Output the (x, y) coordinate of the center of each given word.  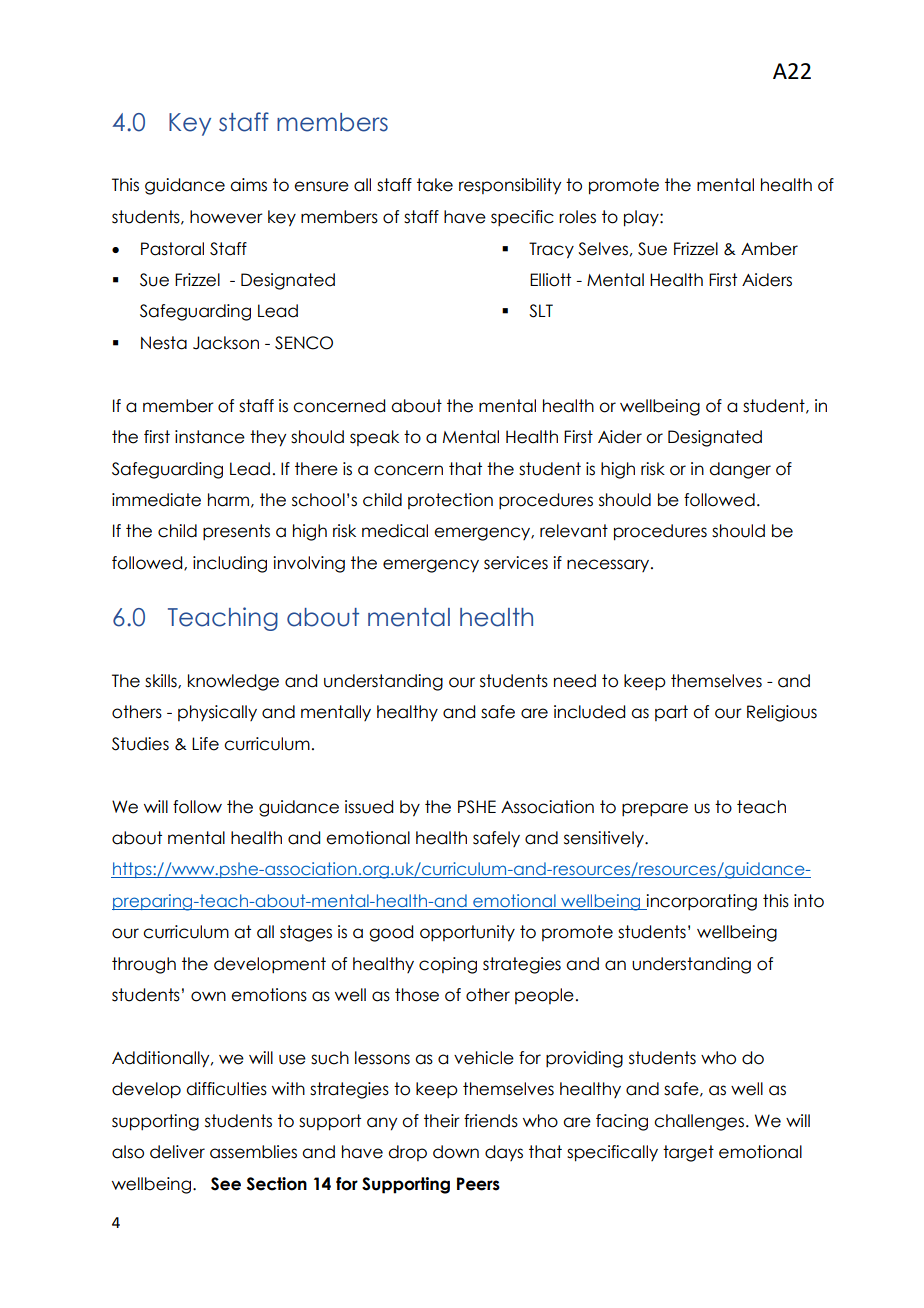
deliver (177, 1152)
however (226, 217)
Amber (769, 249)
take (435, 185)
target (688, 1153)
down (456, 1152)
